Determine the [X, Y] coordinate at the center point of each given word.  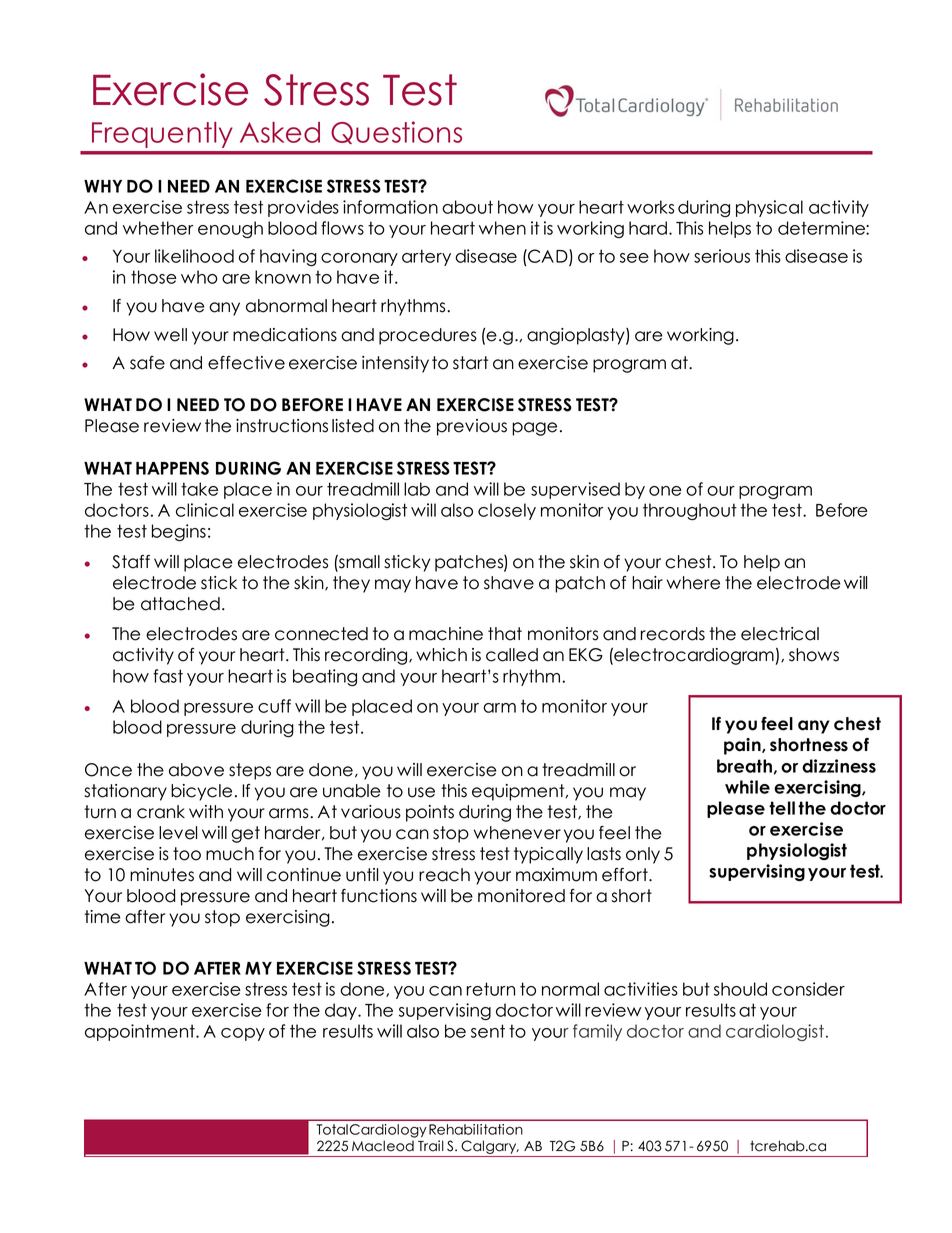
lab [417, 489]
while [747, 787]
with [206, 811]
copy [243, 1034]
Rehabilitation [476, 1129]
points [430, 813]
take [199, 489]
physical [769, 208]
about [467, 207]
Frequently [162, 135]
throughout [690, 511]
